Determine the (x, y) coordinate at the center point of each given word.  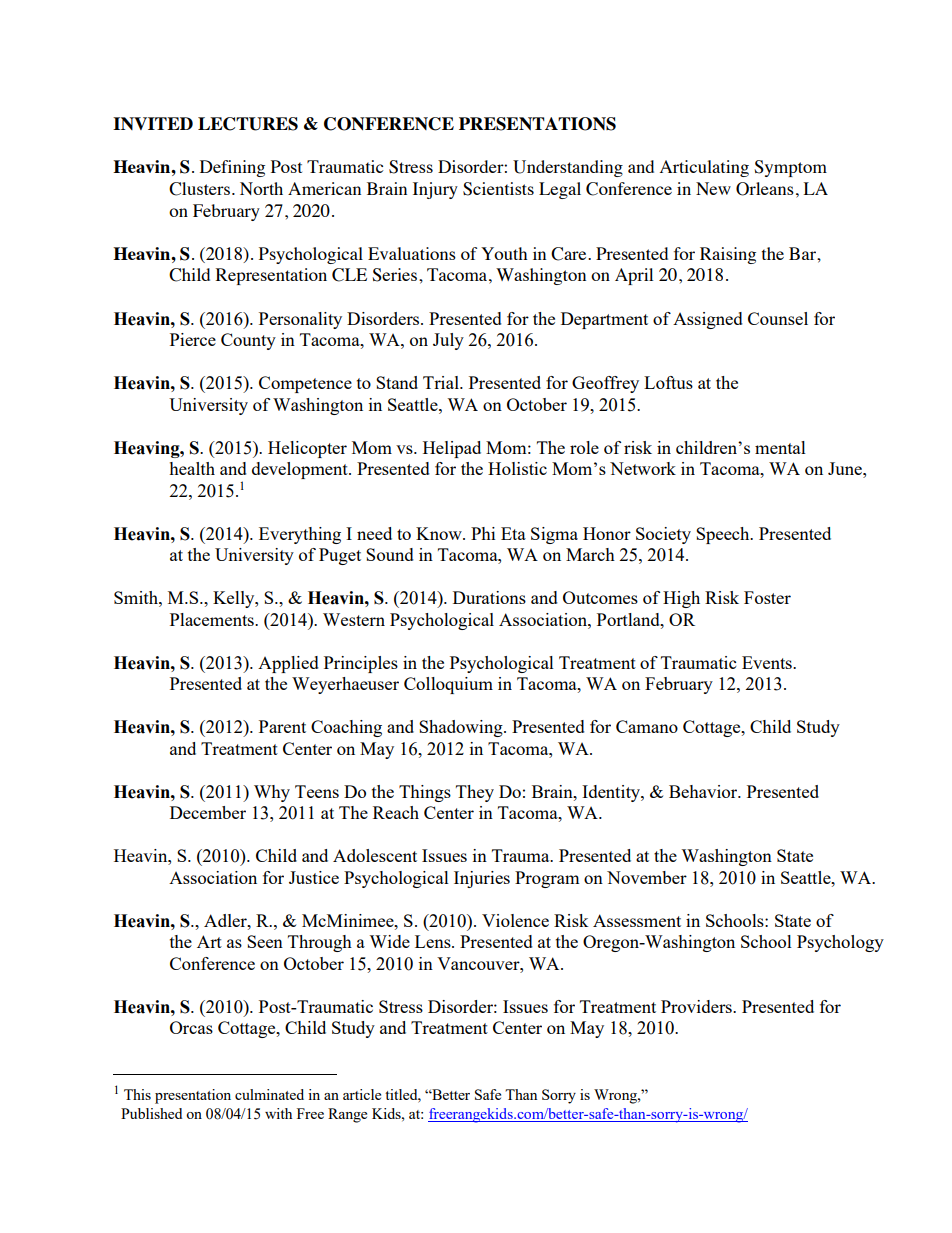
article (362, 1094)
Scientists (498, 189)
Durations (489, 597)
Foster (767, 597)
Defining (232, 168)
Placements (213, 619)
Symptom (790, 168)
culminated (269, 1094)
